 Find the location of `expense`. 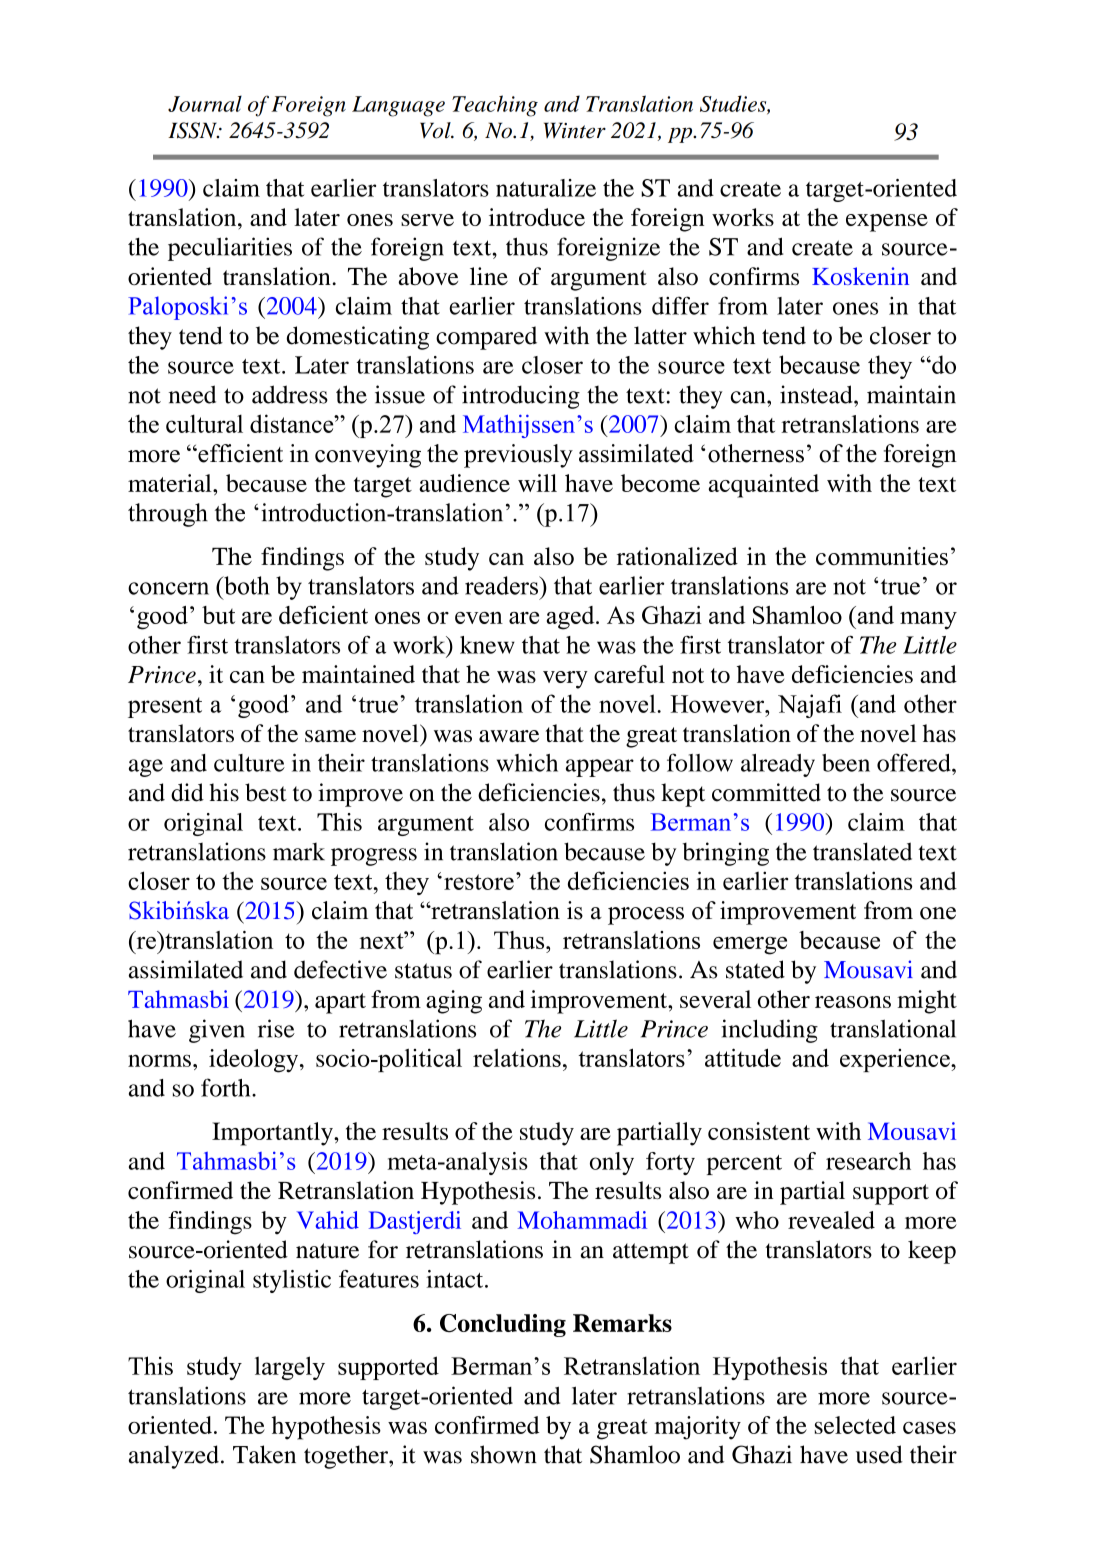

expense is located at coordinates (887, 223).
